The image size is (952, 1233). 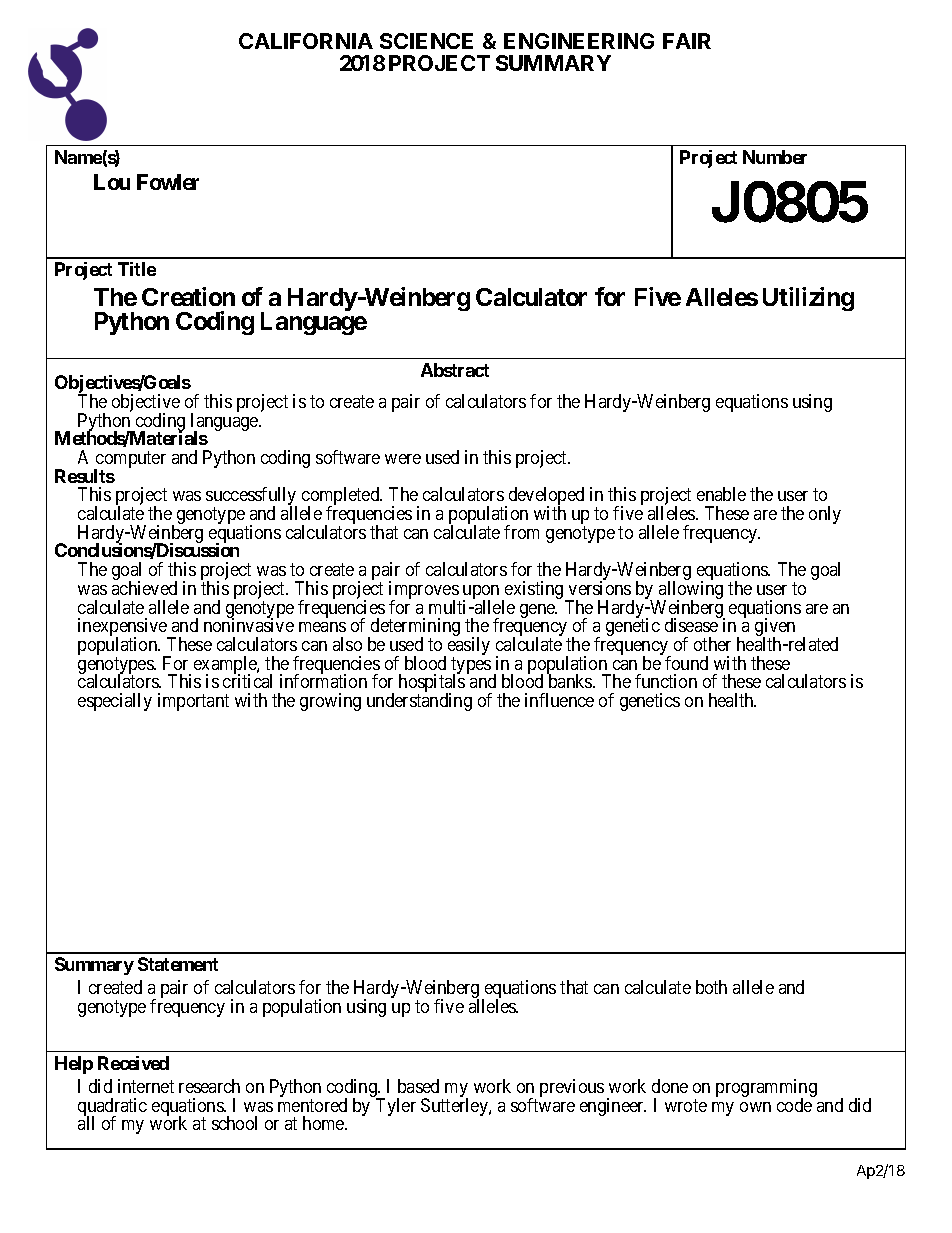 What do you see at coordinates (755, 1107) in the screenshot?
I see `own` at bounding box center [755, 1107].
